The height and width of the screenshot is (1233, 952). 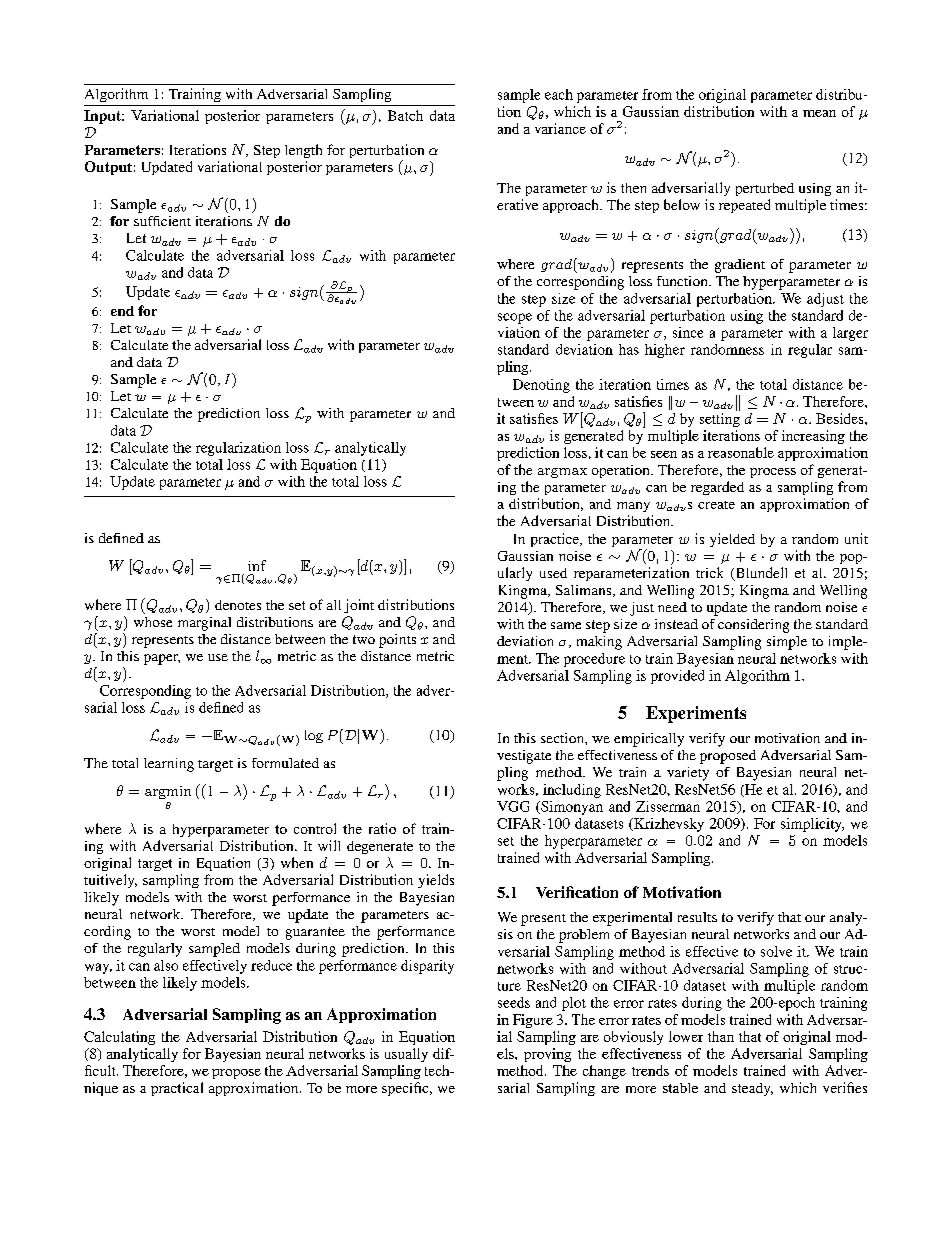 I want to click on provided, so click(x=677, y=677).
